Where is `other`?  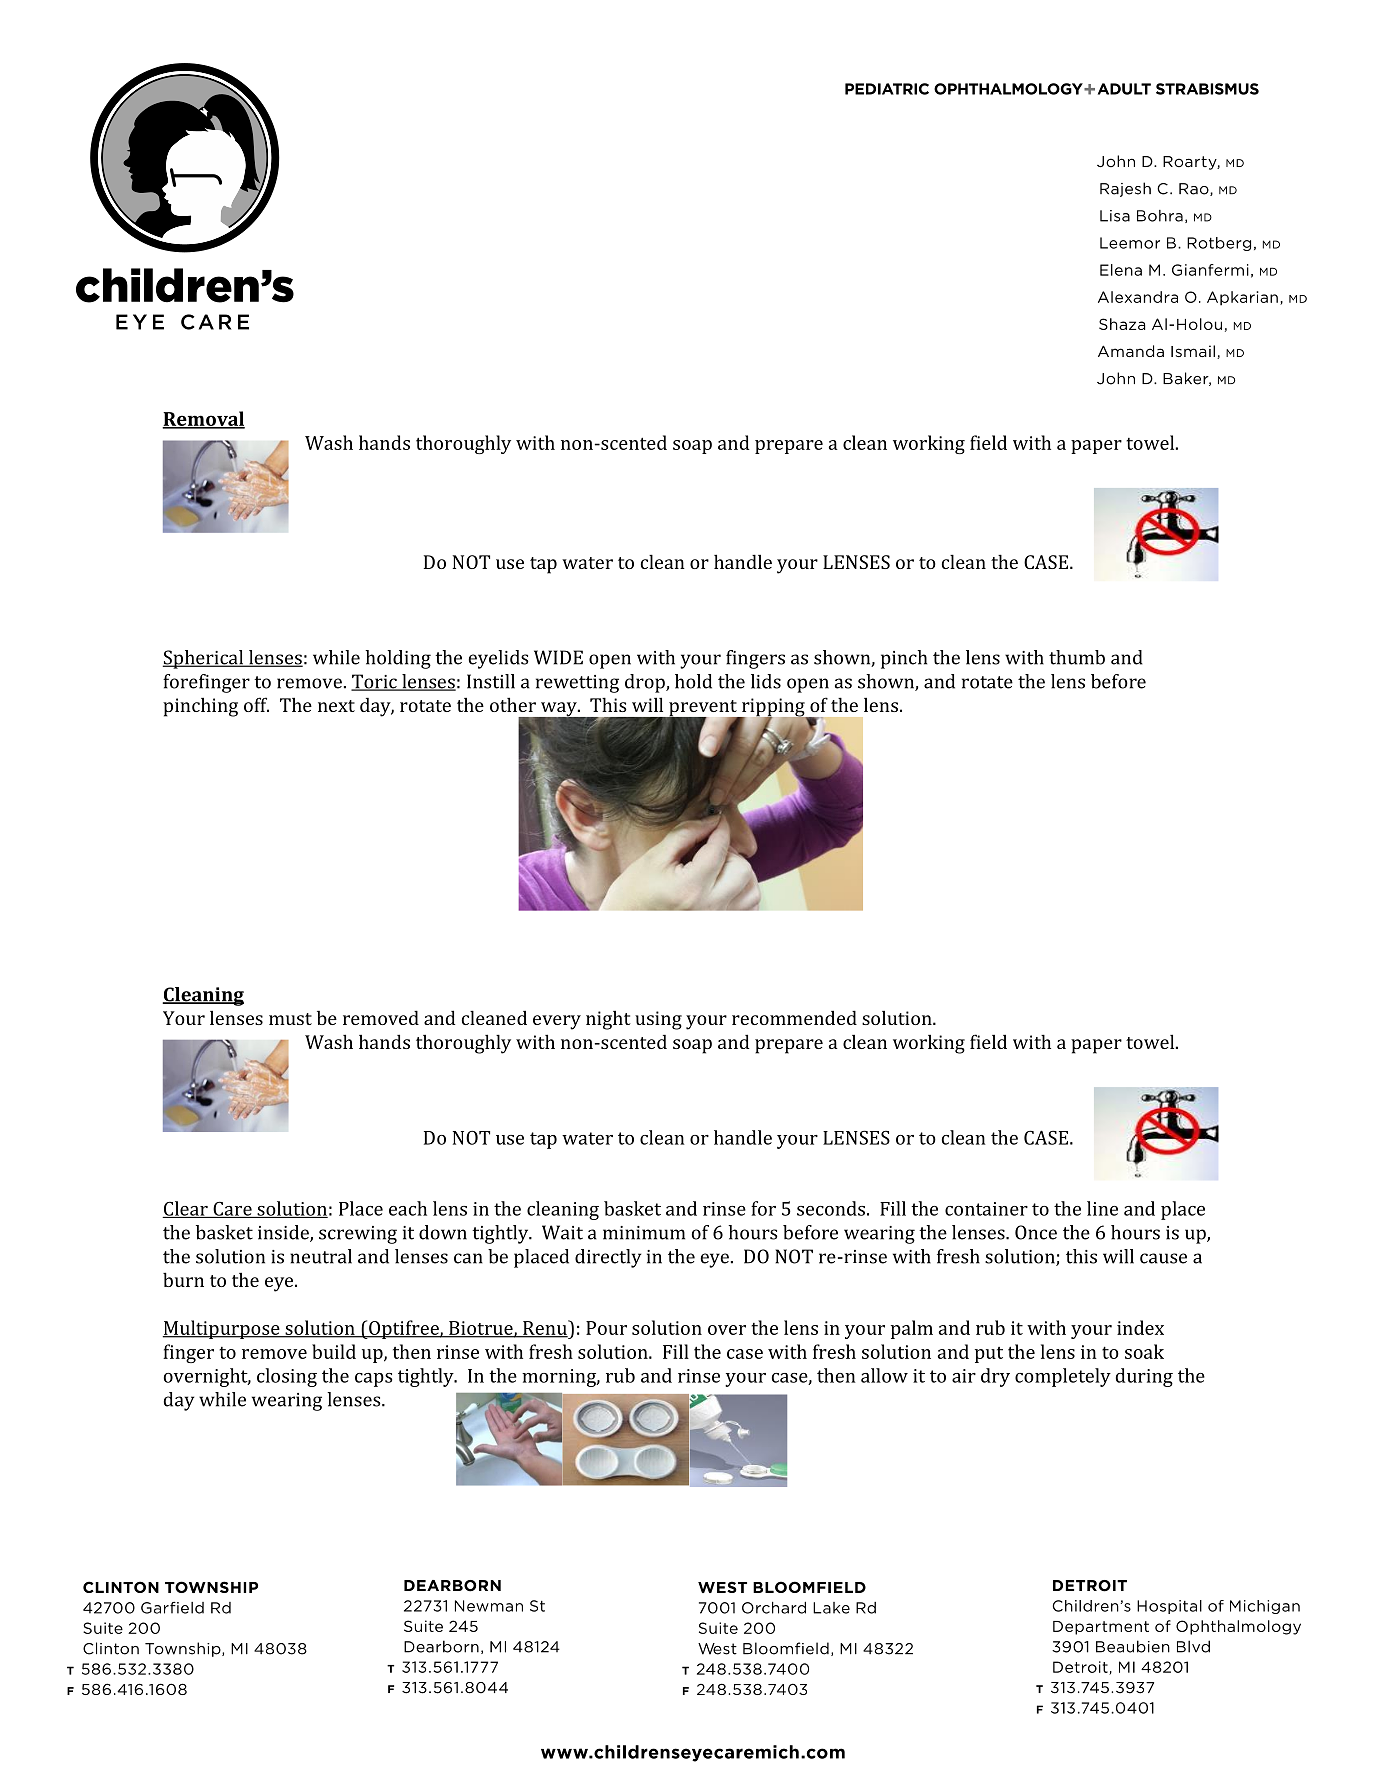 other is located at coordinates (513, 704).
